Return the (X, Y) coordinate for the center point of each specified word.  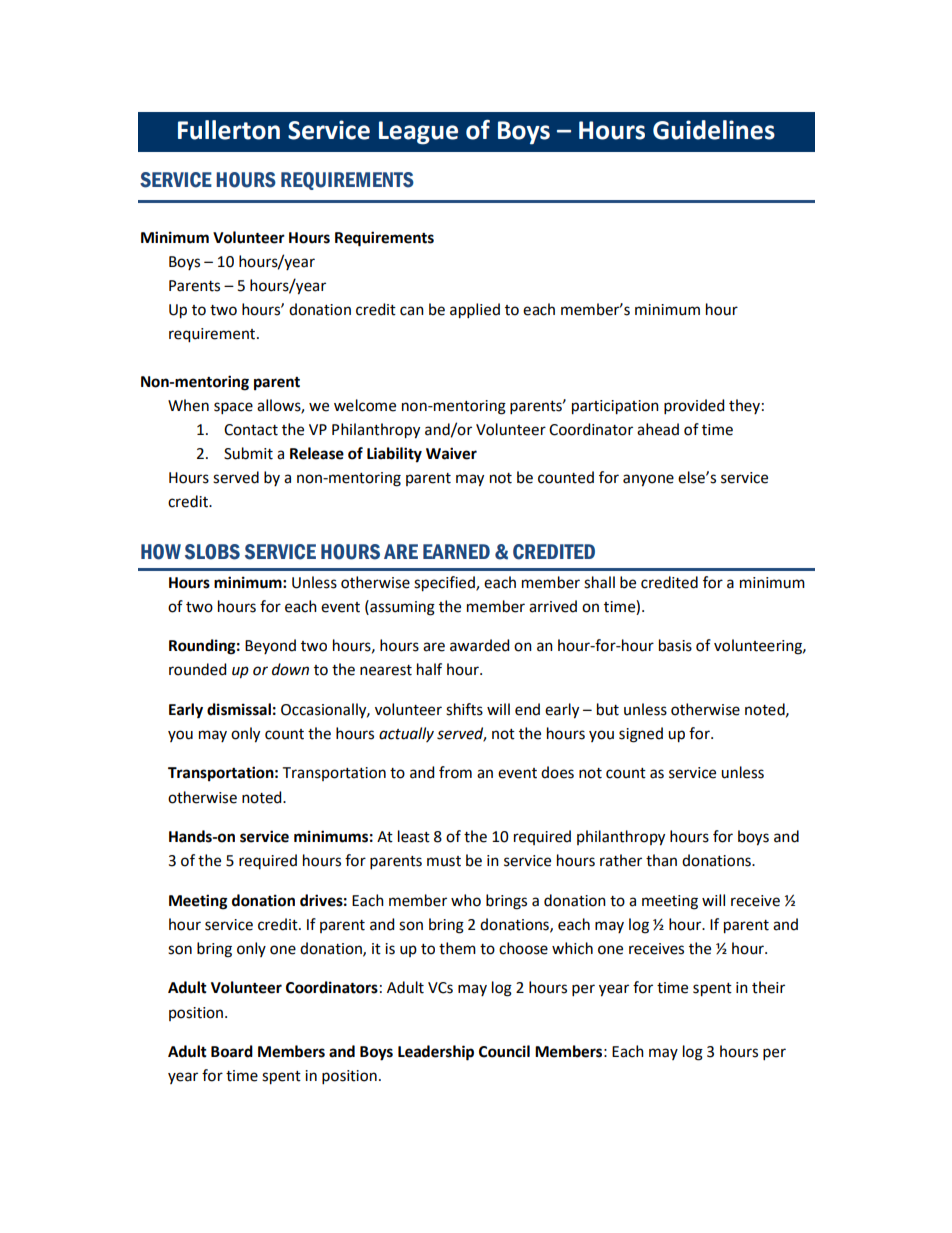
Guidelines (714, 130)
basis (675, 645)
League (418, 133)
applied (475, 311)
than (661, 860)
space (233, 408)
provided (694, 406)
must (444, 861)
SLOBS (212, 552)
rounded (197, 669)
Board (232, 1051)
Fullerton (229, 130)
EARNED (456, 551)
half (429, 669)
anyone (648, 480)
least (414, 836)
